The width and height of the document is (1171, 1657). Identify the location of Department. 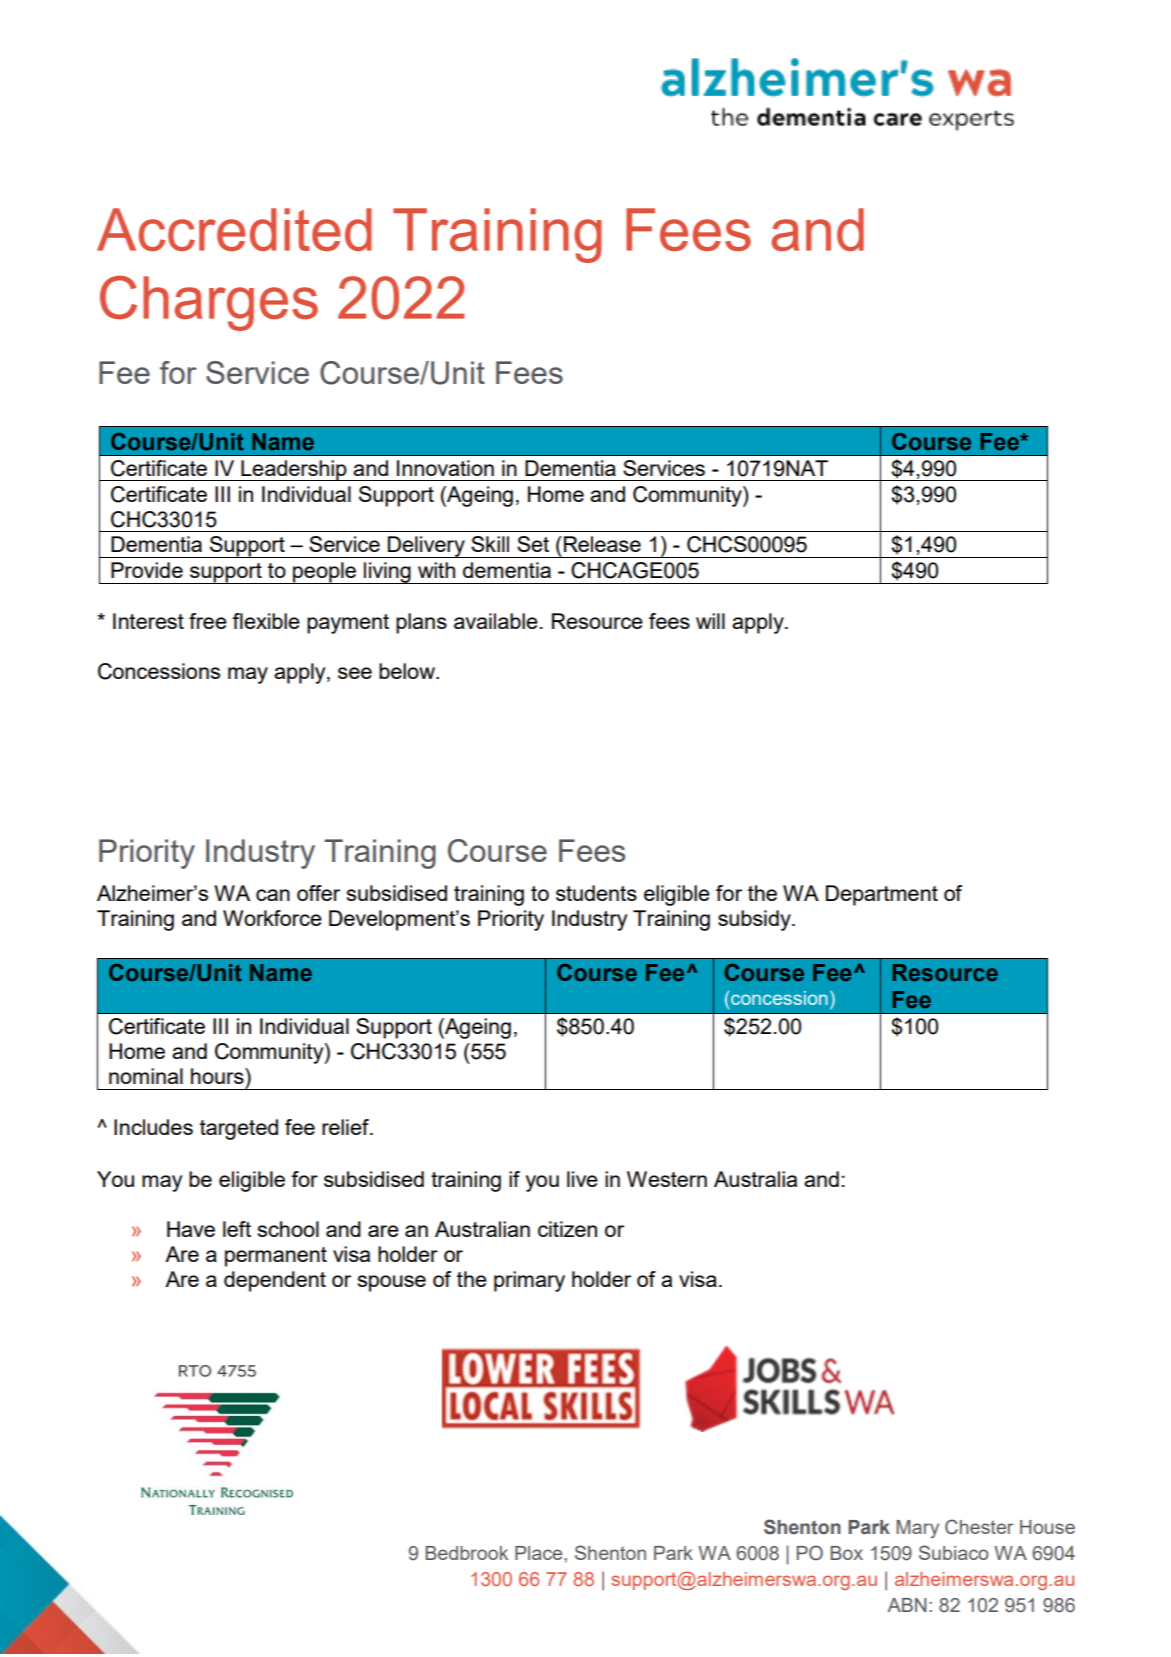
(882, 895).
